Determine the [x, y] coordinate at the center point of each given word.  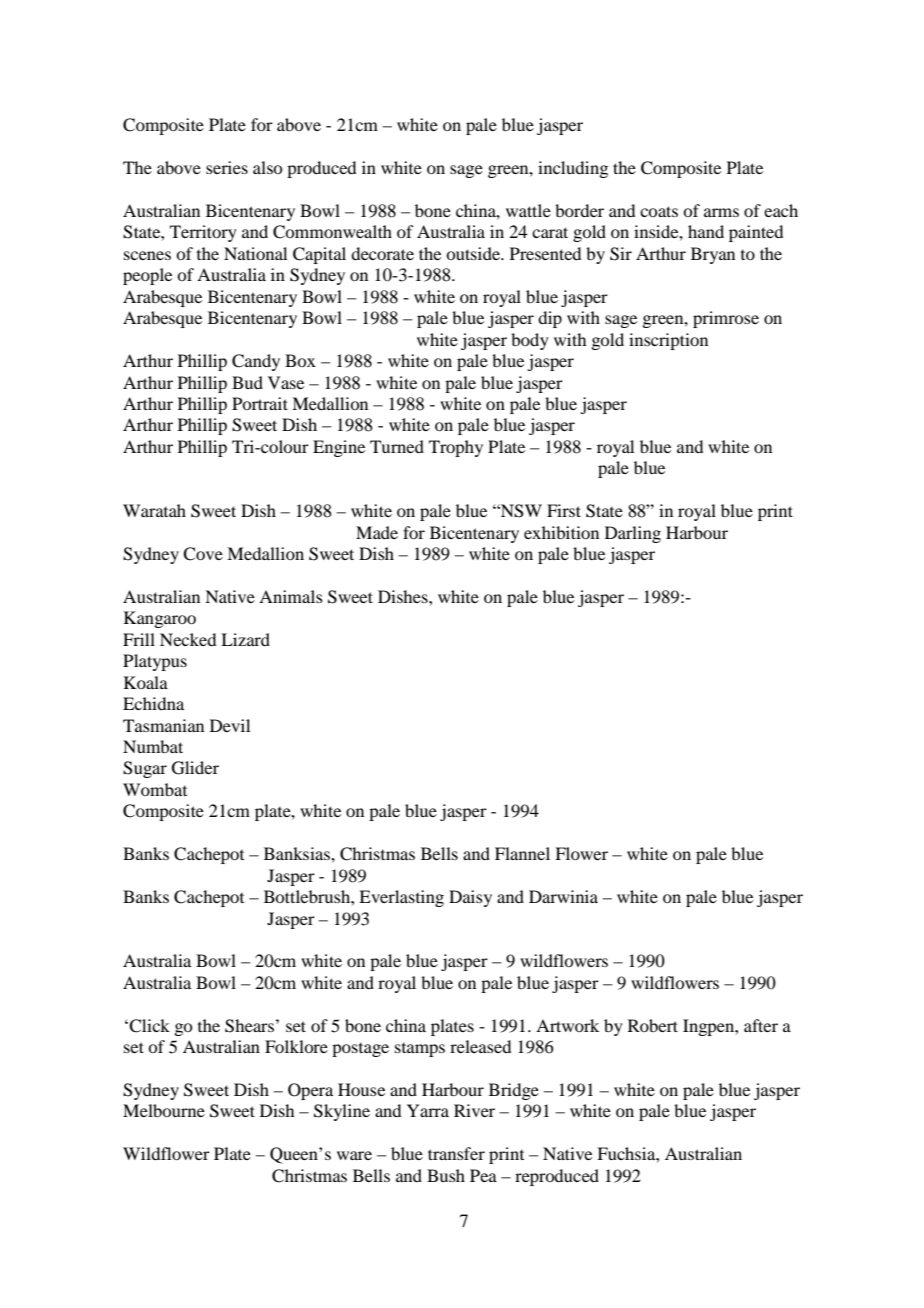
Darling [633, 534]
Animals [291, 596]
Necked [188, 639]
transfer [456, 1153]
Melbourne [164, 1110]
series [227, 167]
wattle [528, 210]
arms [721, 212]
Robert [653, 1025]
